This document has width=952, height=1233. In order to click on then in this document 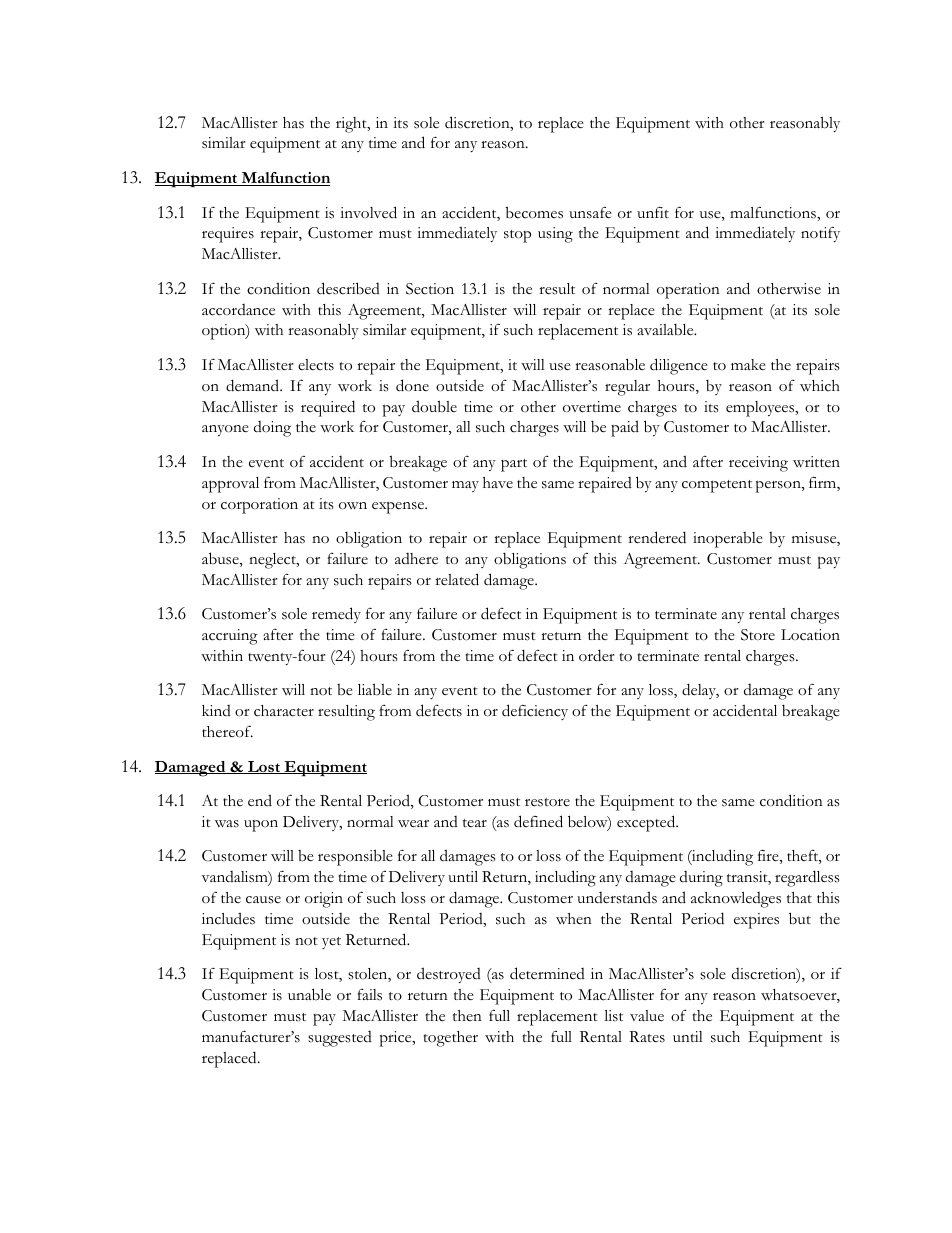, I will do `click(467, 1015)`.
